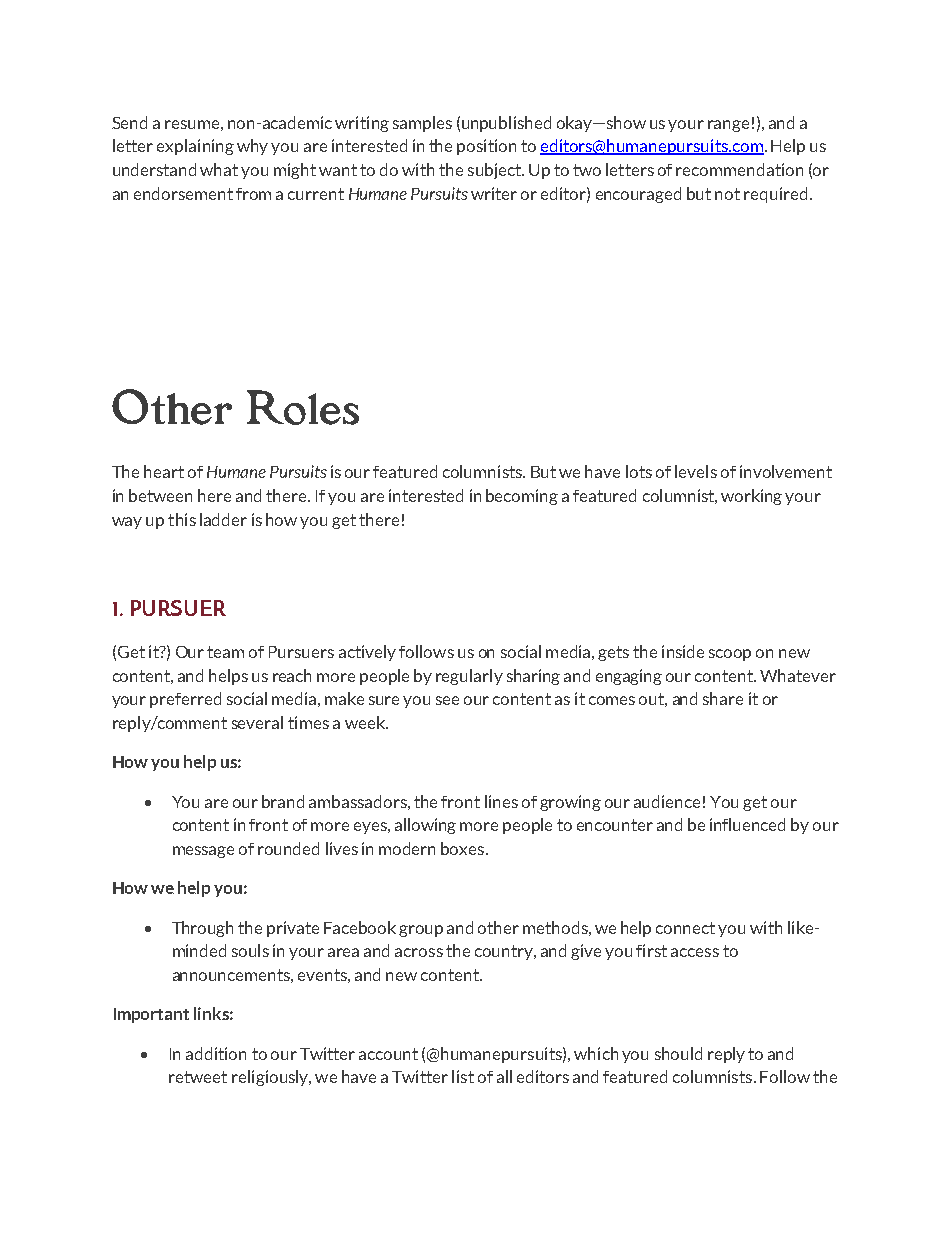 This screenshot has width=952, height=1233. I want to click on explaining, so click(195, 147).
